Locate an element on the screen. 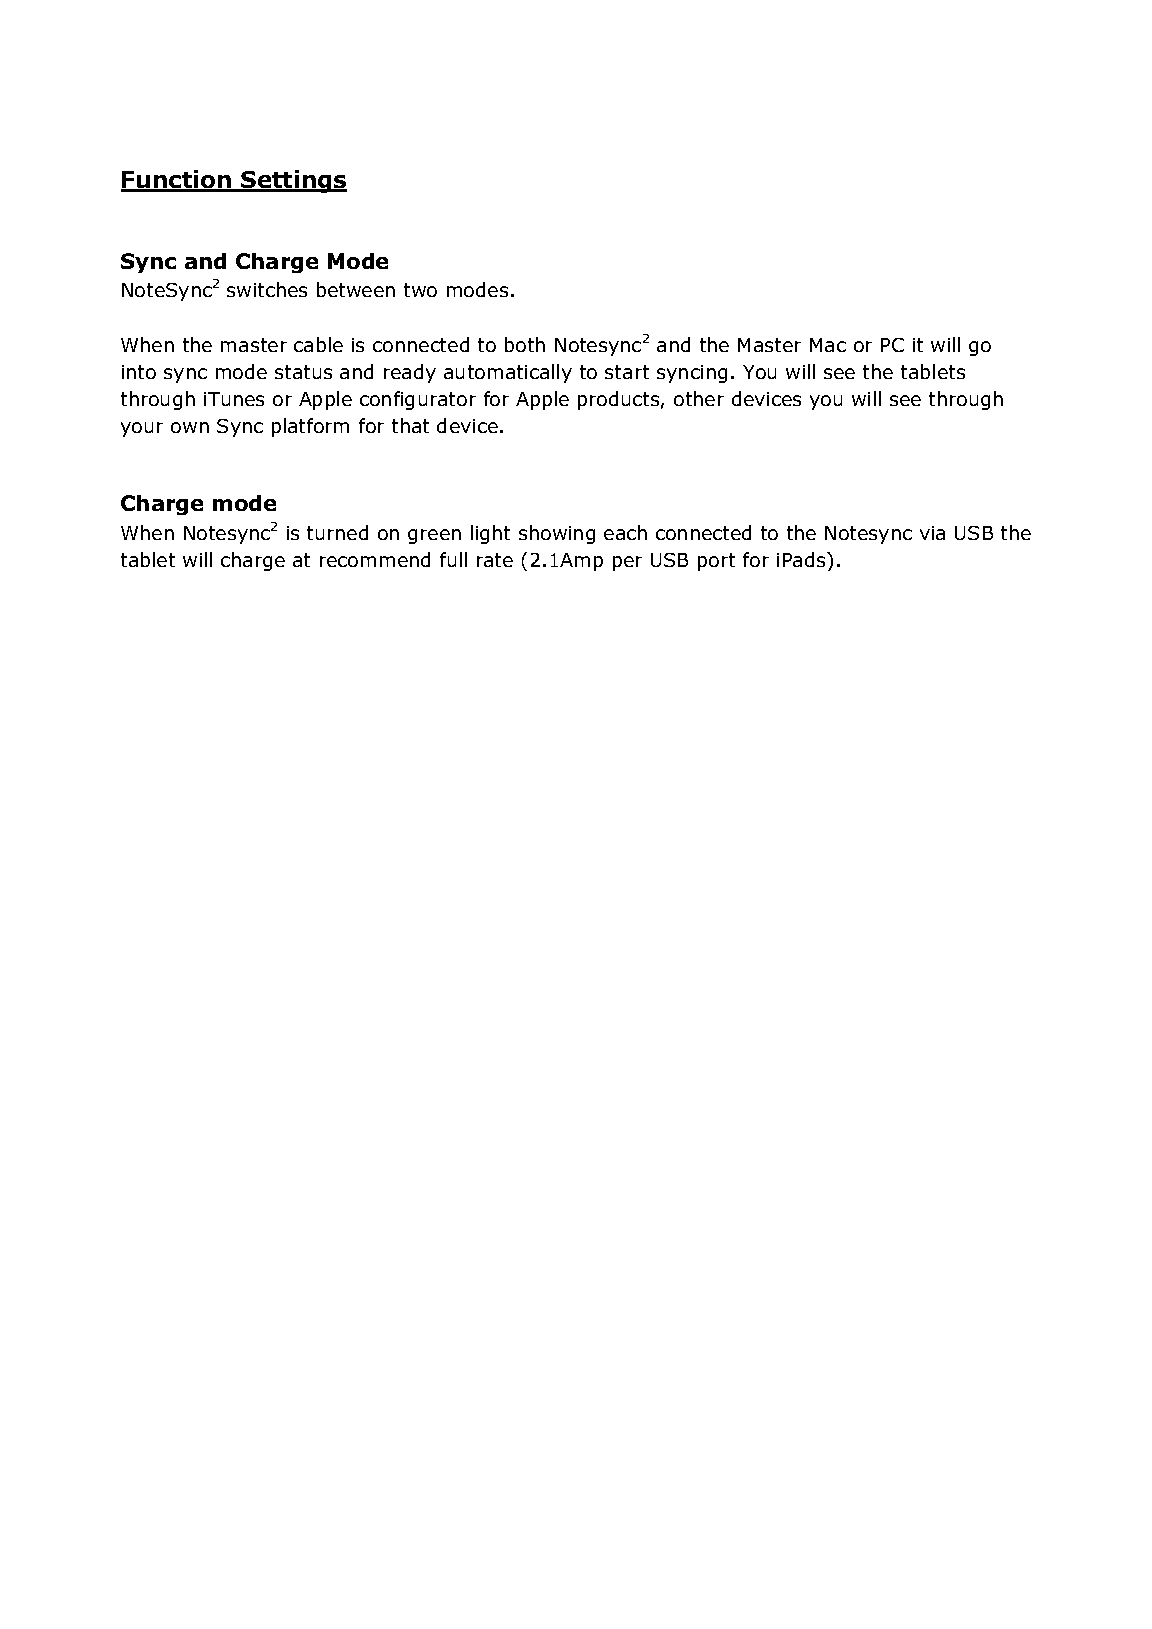 The image size is (1152, 1629). rate is located at coordinates (495, 560).
